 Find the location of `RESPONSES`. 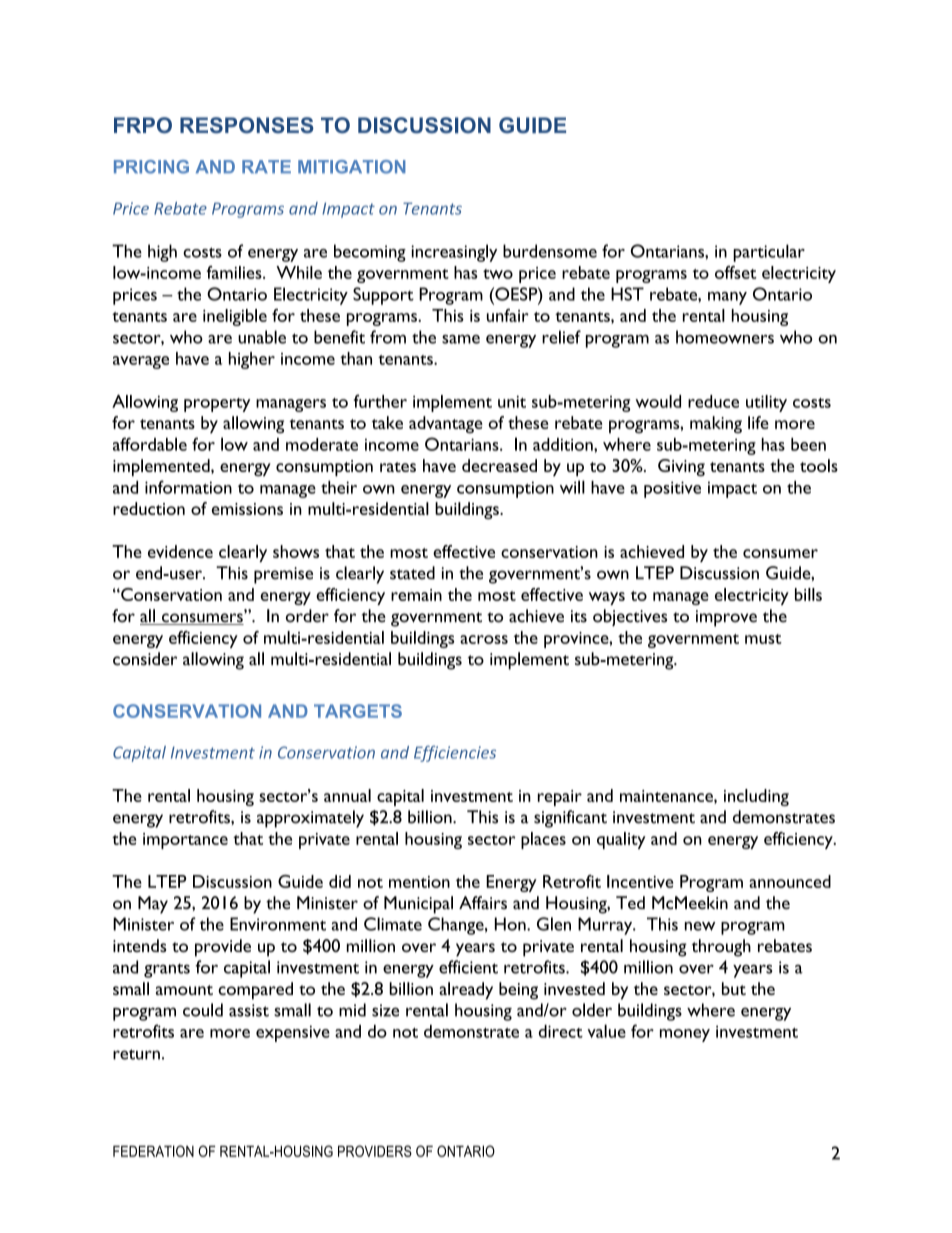

RESPONSES is located at coordinates (247, 125).
